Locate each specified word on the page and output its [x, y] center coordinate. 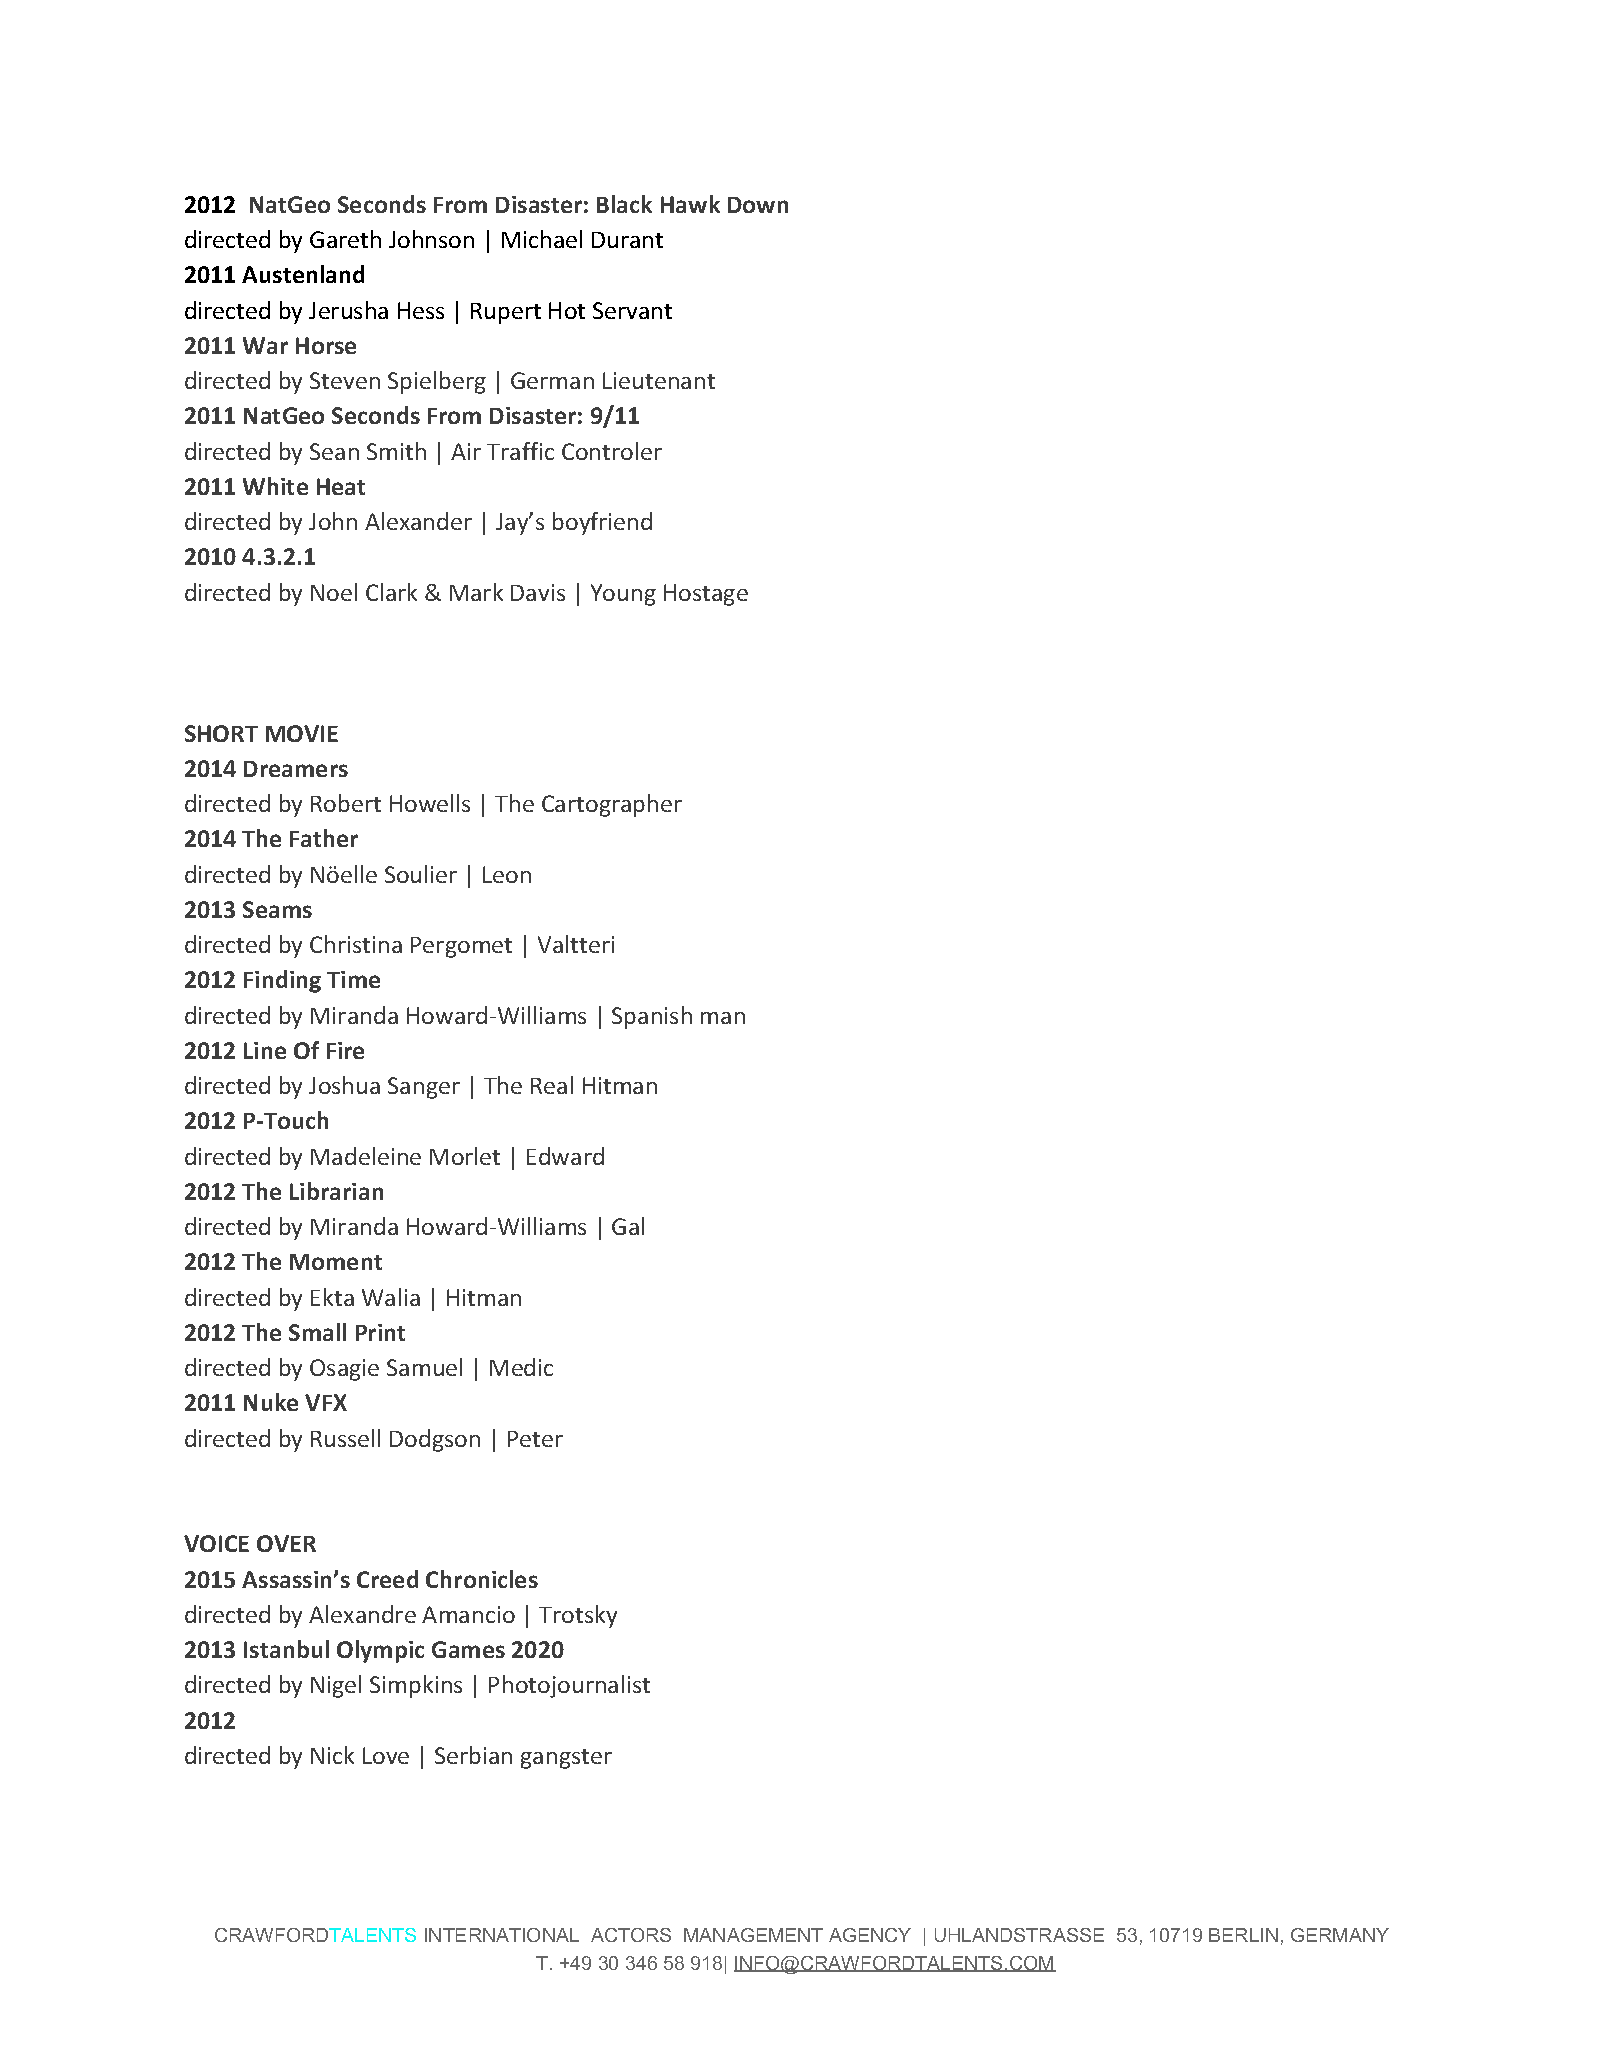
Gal [628, 1226]
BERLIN [1243, 1935]
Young [623, 595]
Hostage [706, 595]
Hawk [690, 204]
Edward [565, 1156]
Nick [332, 1755]
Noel [334, 592]
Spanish [652, 1017]
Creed [387, 1579]
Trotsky [578, 1616]
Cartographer [612, 805]
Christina [356, 944]
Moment [336, 1262]
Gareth [345, 239]
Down [758, 205]
